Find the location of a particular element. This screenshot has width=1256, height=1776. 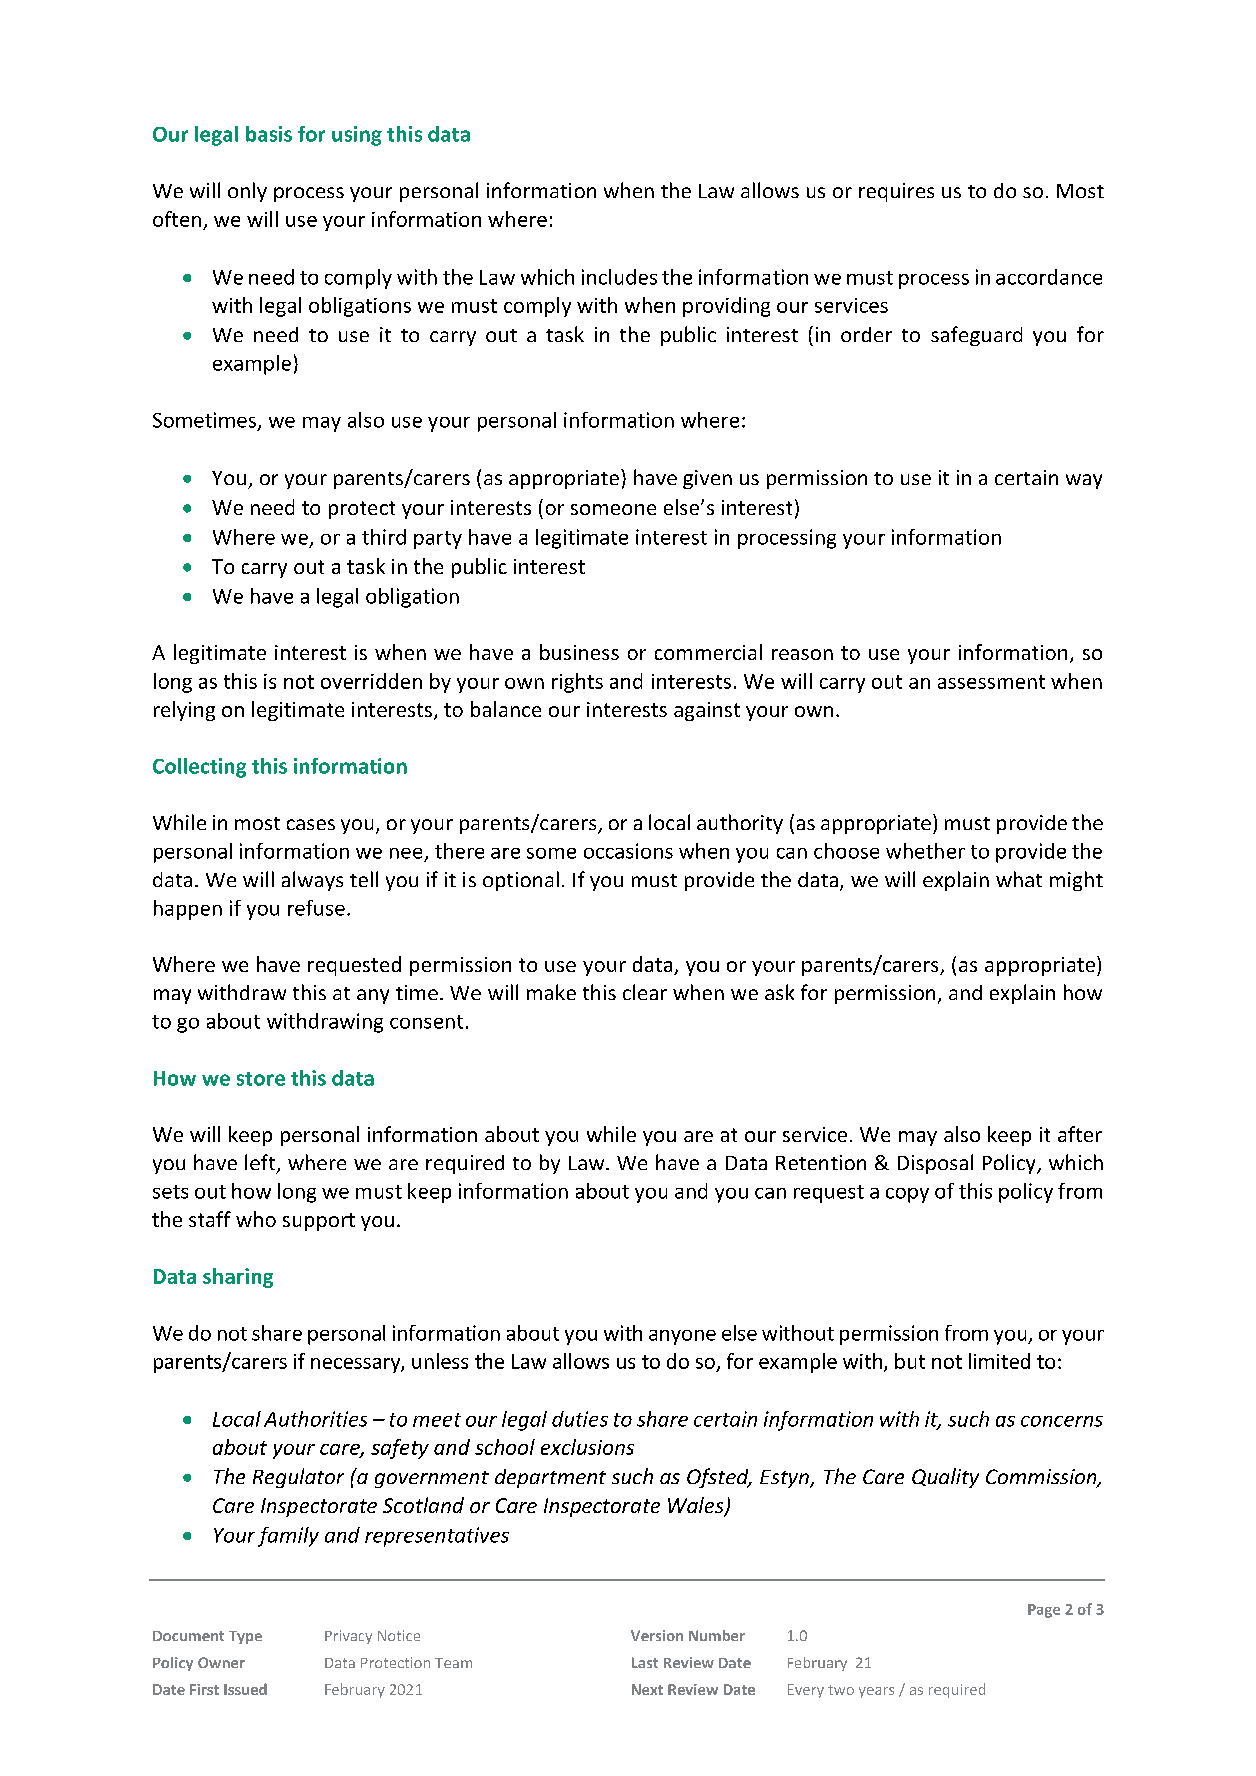

overridden is located at coordinates (371, 681).
